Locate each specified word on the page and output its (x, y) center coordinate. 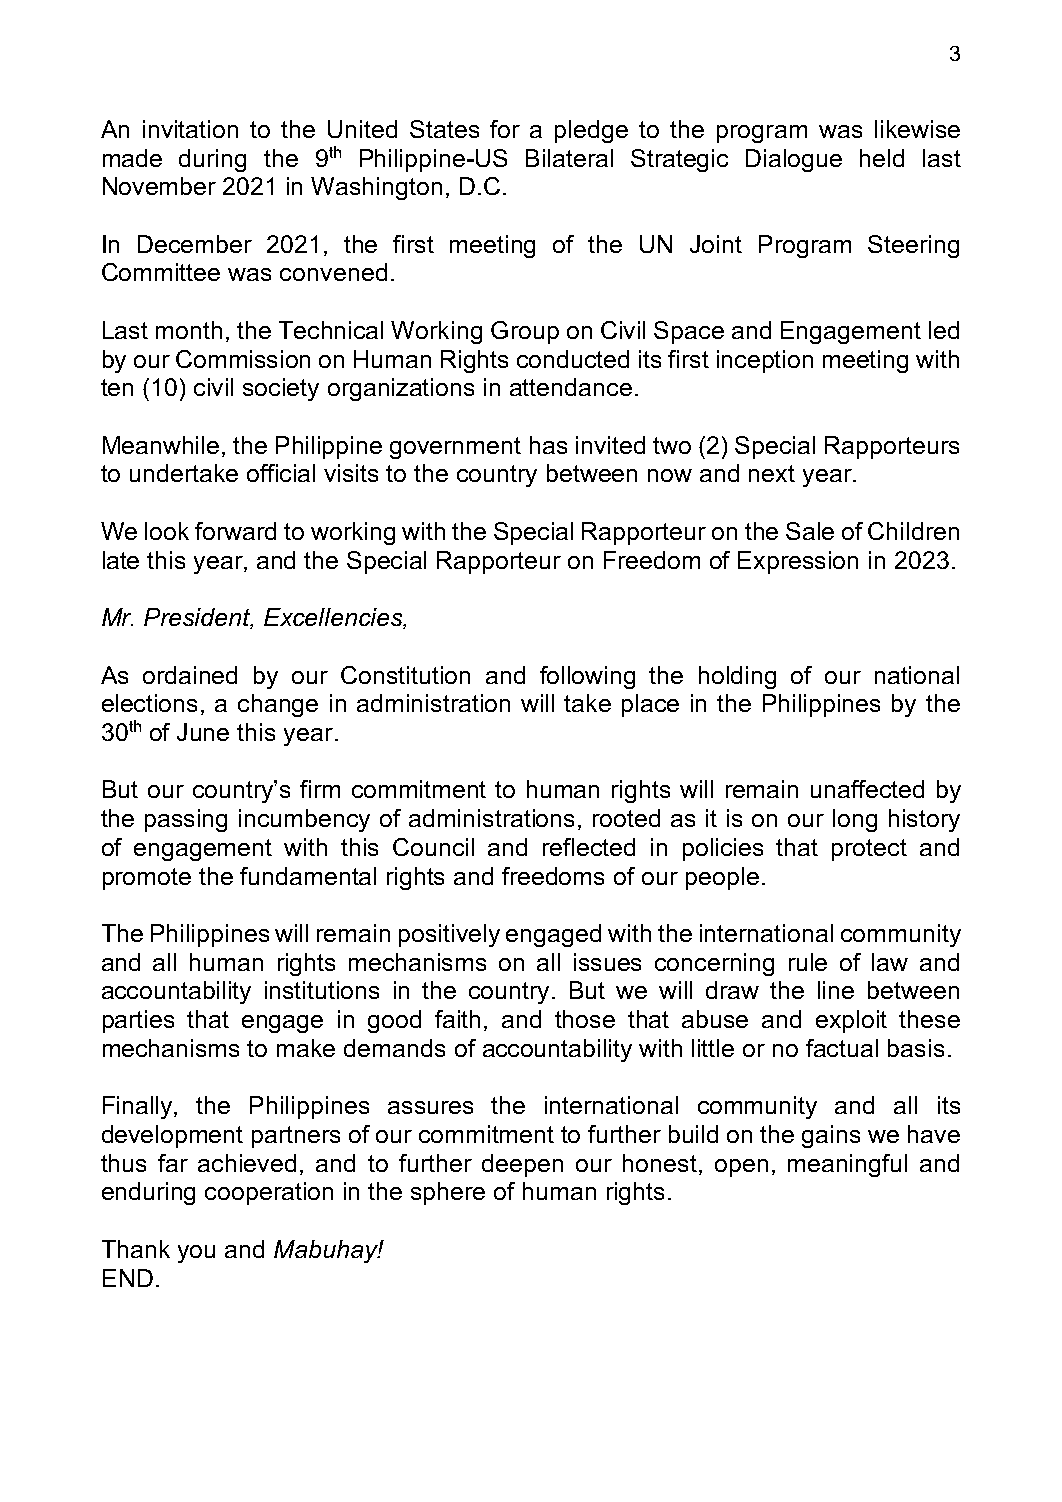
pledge (591, 131)
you (196, 1254)
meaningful (847, 1165)
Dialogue (794, 160)
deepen (522, 1165)
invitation (190, 129)
